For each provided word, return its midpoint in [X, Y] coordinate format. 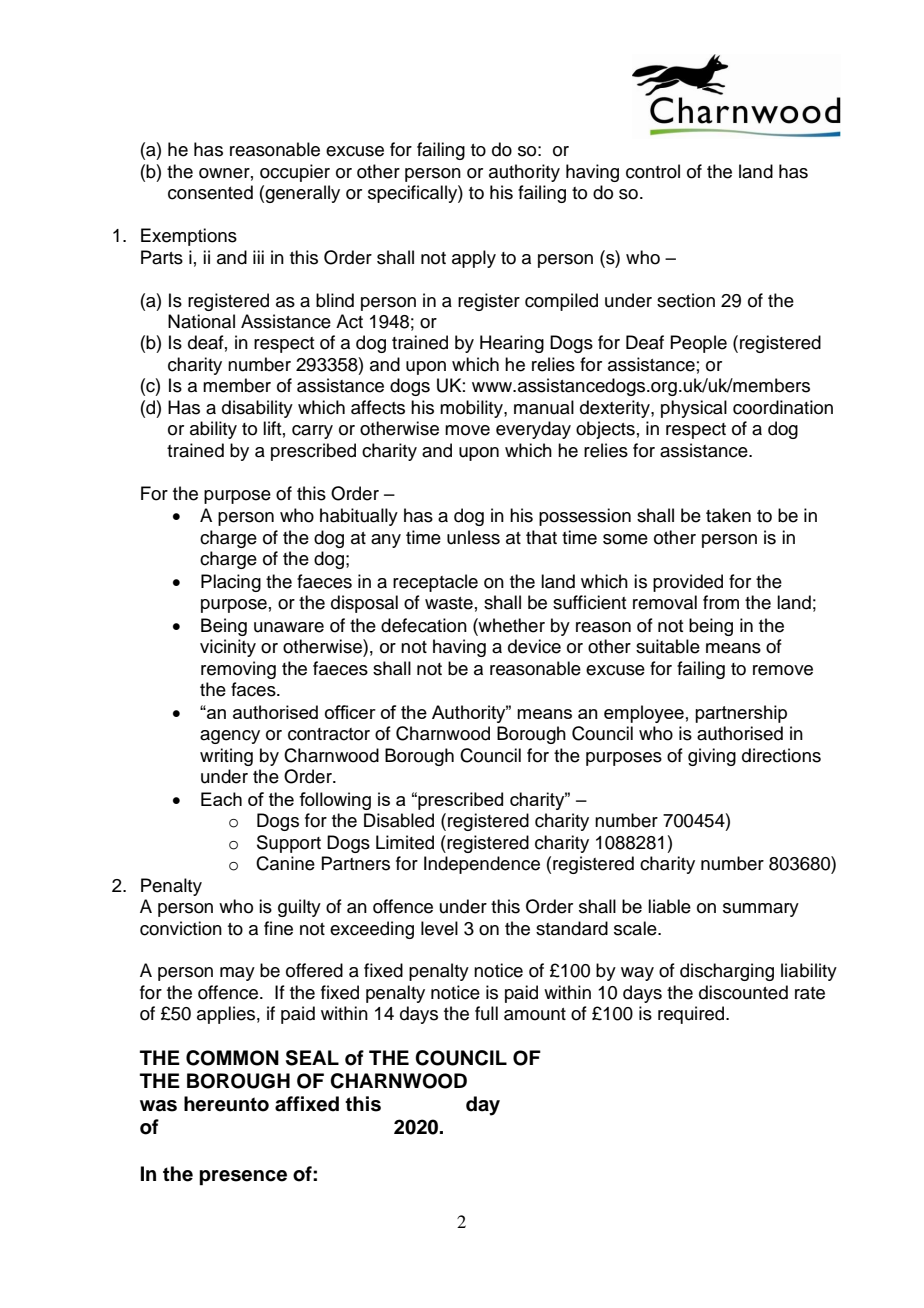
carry [312, 432]
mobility [472, 409]
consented [210, 192]
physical [694, 409]
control [653, 171]
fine [278, 928]
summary [761, 910]
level [439, 928]
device [534, 646]
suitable [668, 646]
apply [474, 259]
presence [243, 1178]
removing [238, 670]
